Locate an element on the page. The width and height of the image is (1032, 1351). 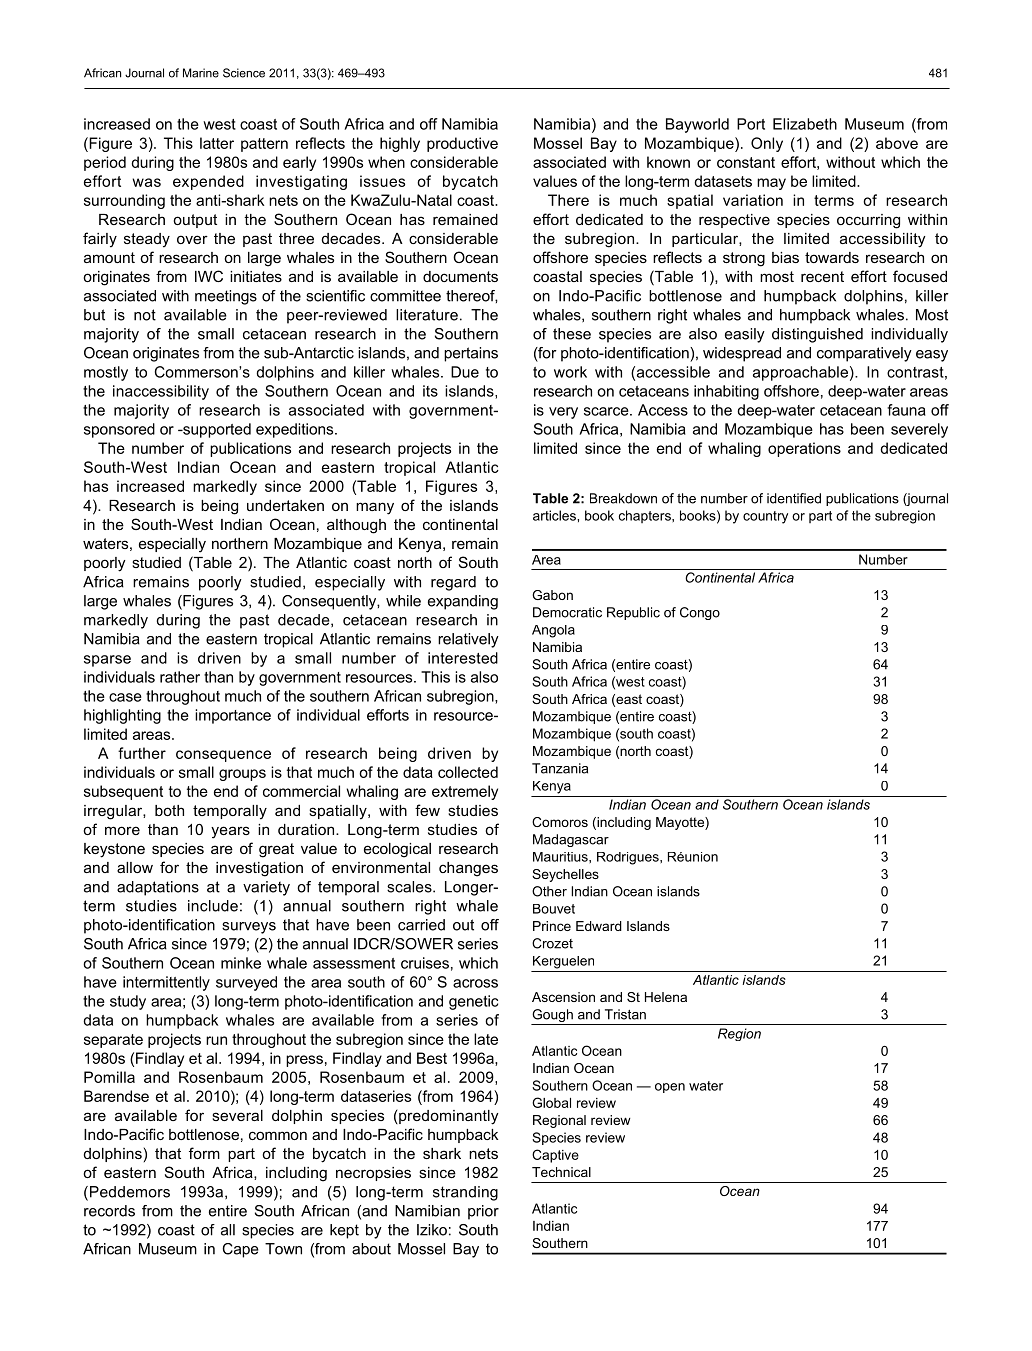
rather is located at coordinates (180, 677).
